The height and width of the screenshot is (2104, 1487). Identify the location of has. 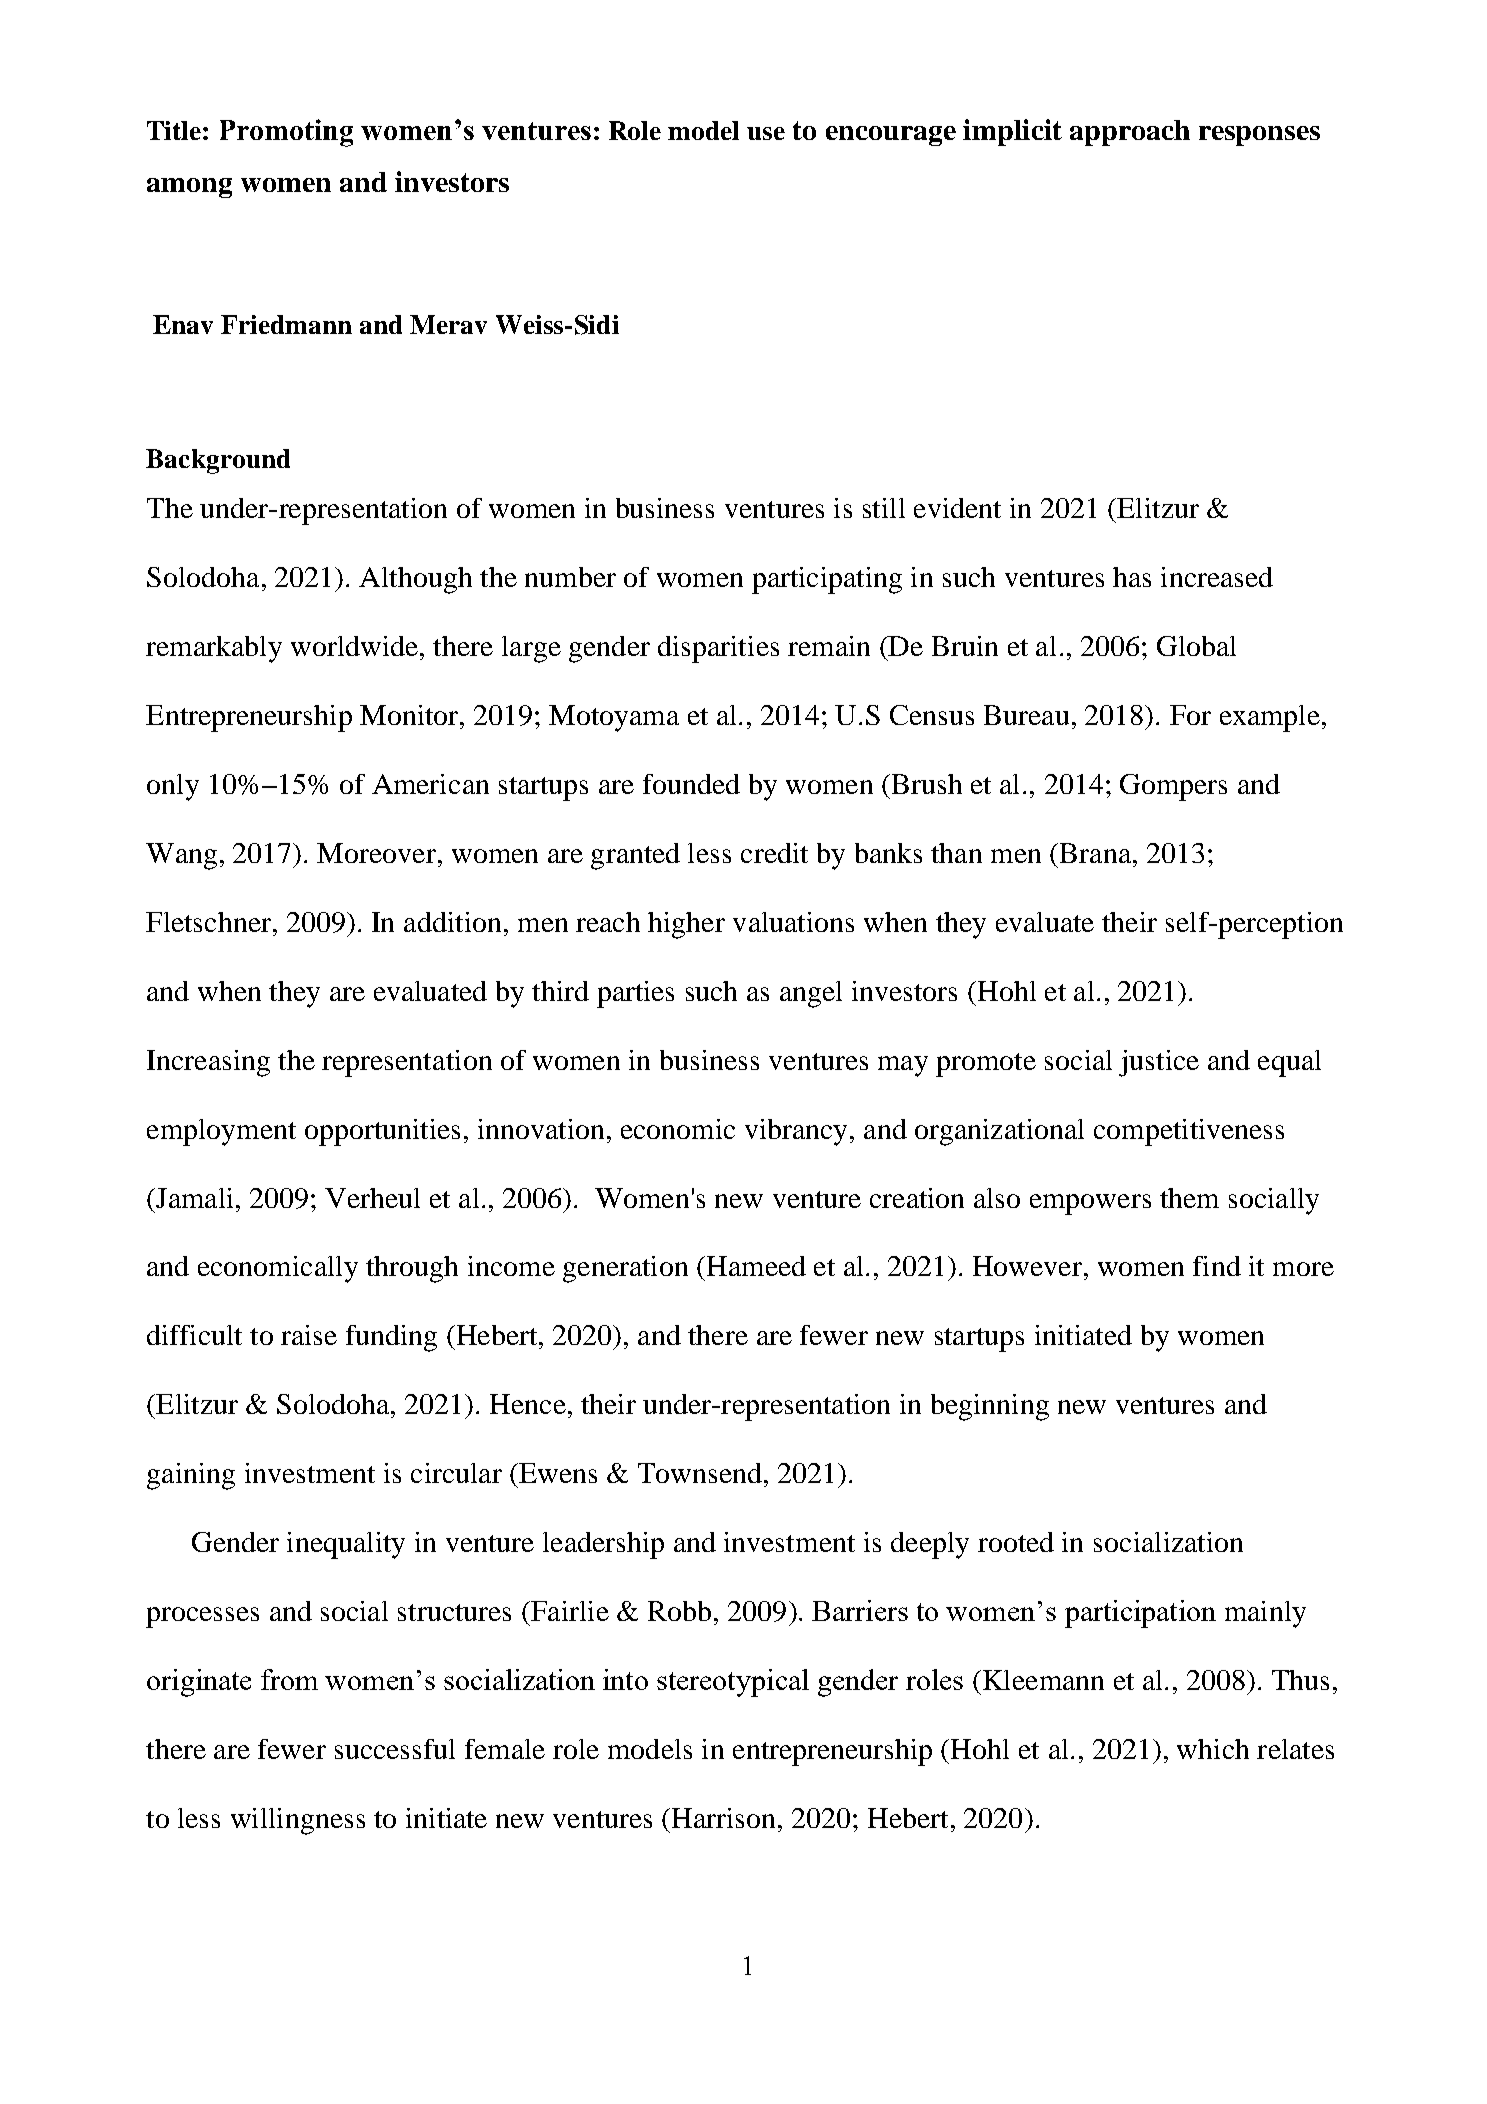
(1132, 577).
